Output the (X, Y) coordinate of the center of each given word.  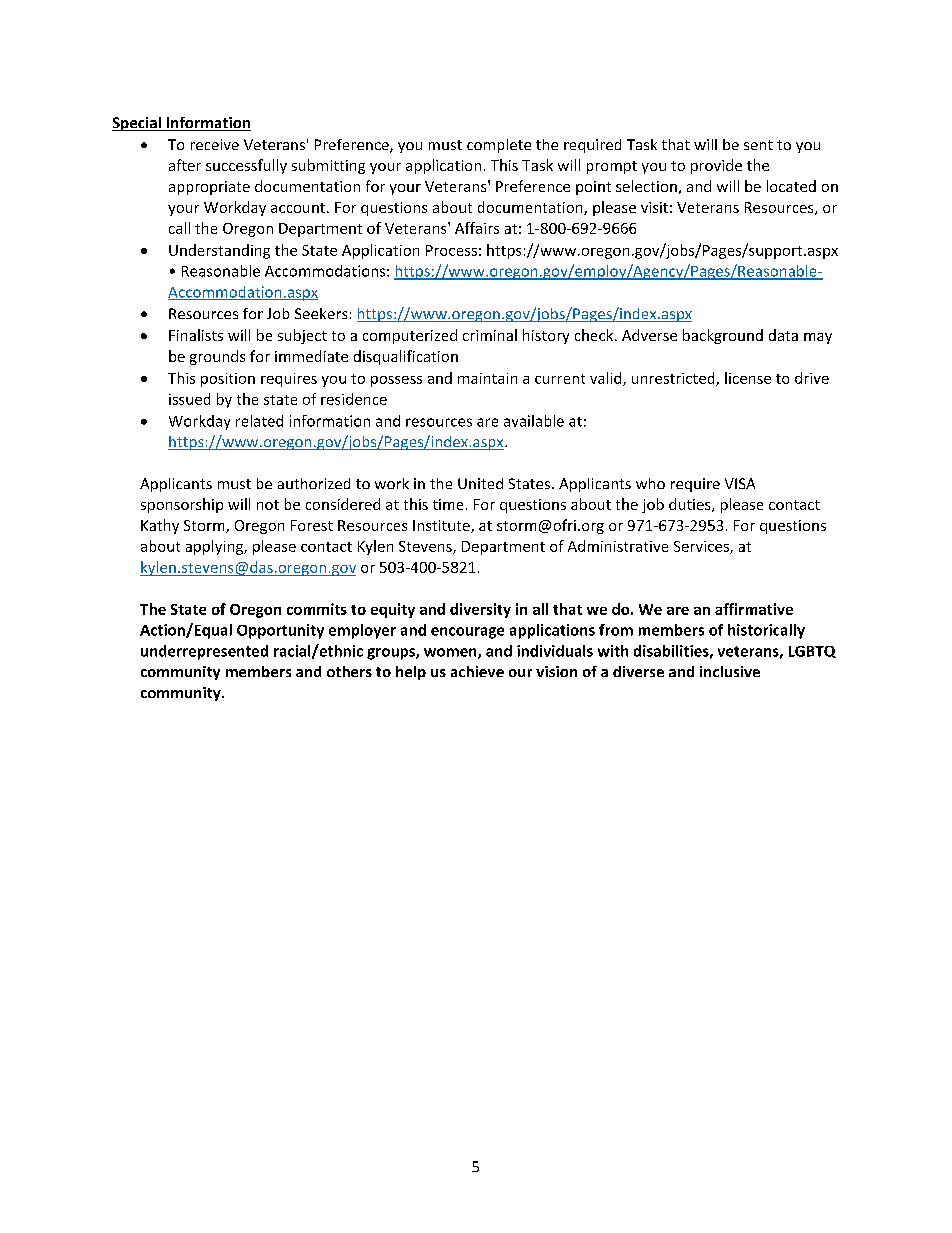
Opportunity (280, 631)
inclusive (730, 671)
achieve (477, 671)
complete (499, 146)
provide (716, 166)
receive (215, 144)
